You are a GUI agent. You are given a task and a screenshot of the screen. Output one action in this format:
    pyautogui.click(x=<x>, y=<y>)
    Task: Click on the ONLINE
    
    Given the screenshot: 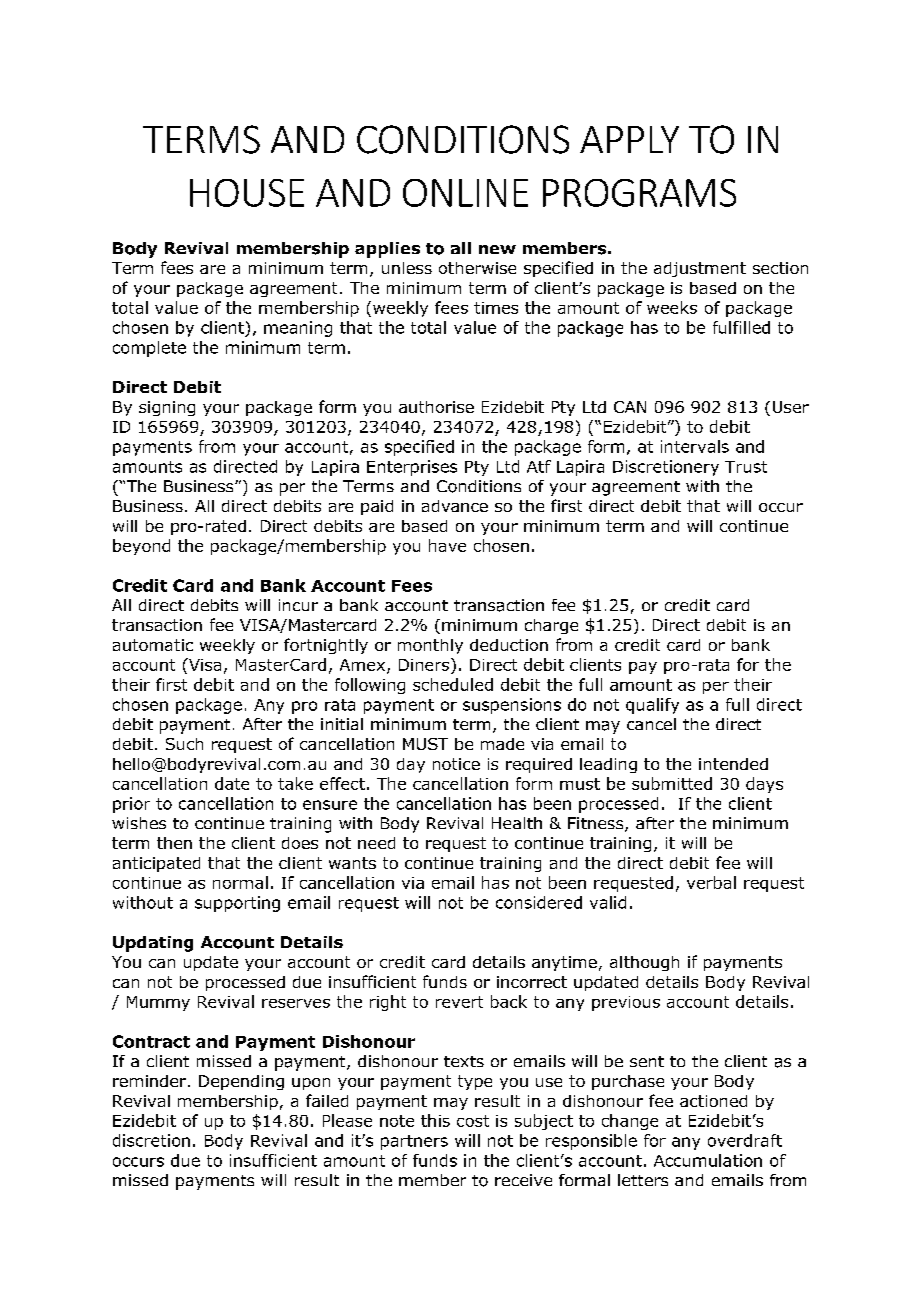 What is the action you would take?
    pyautogui.click(x=465, y=193)
